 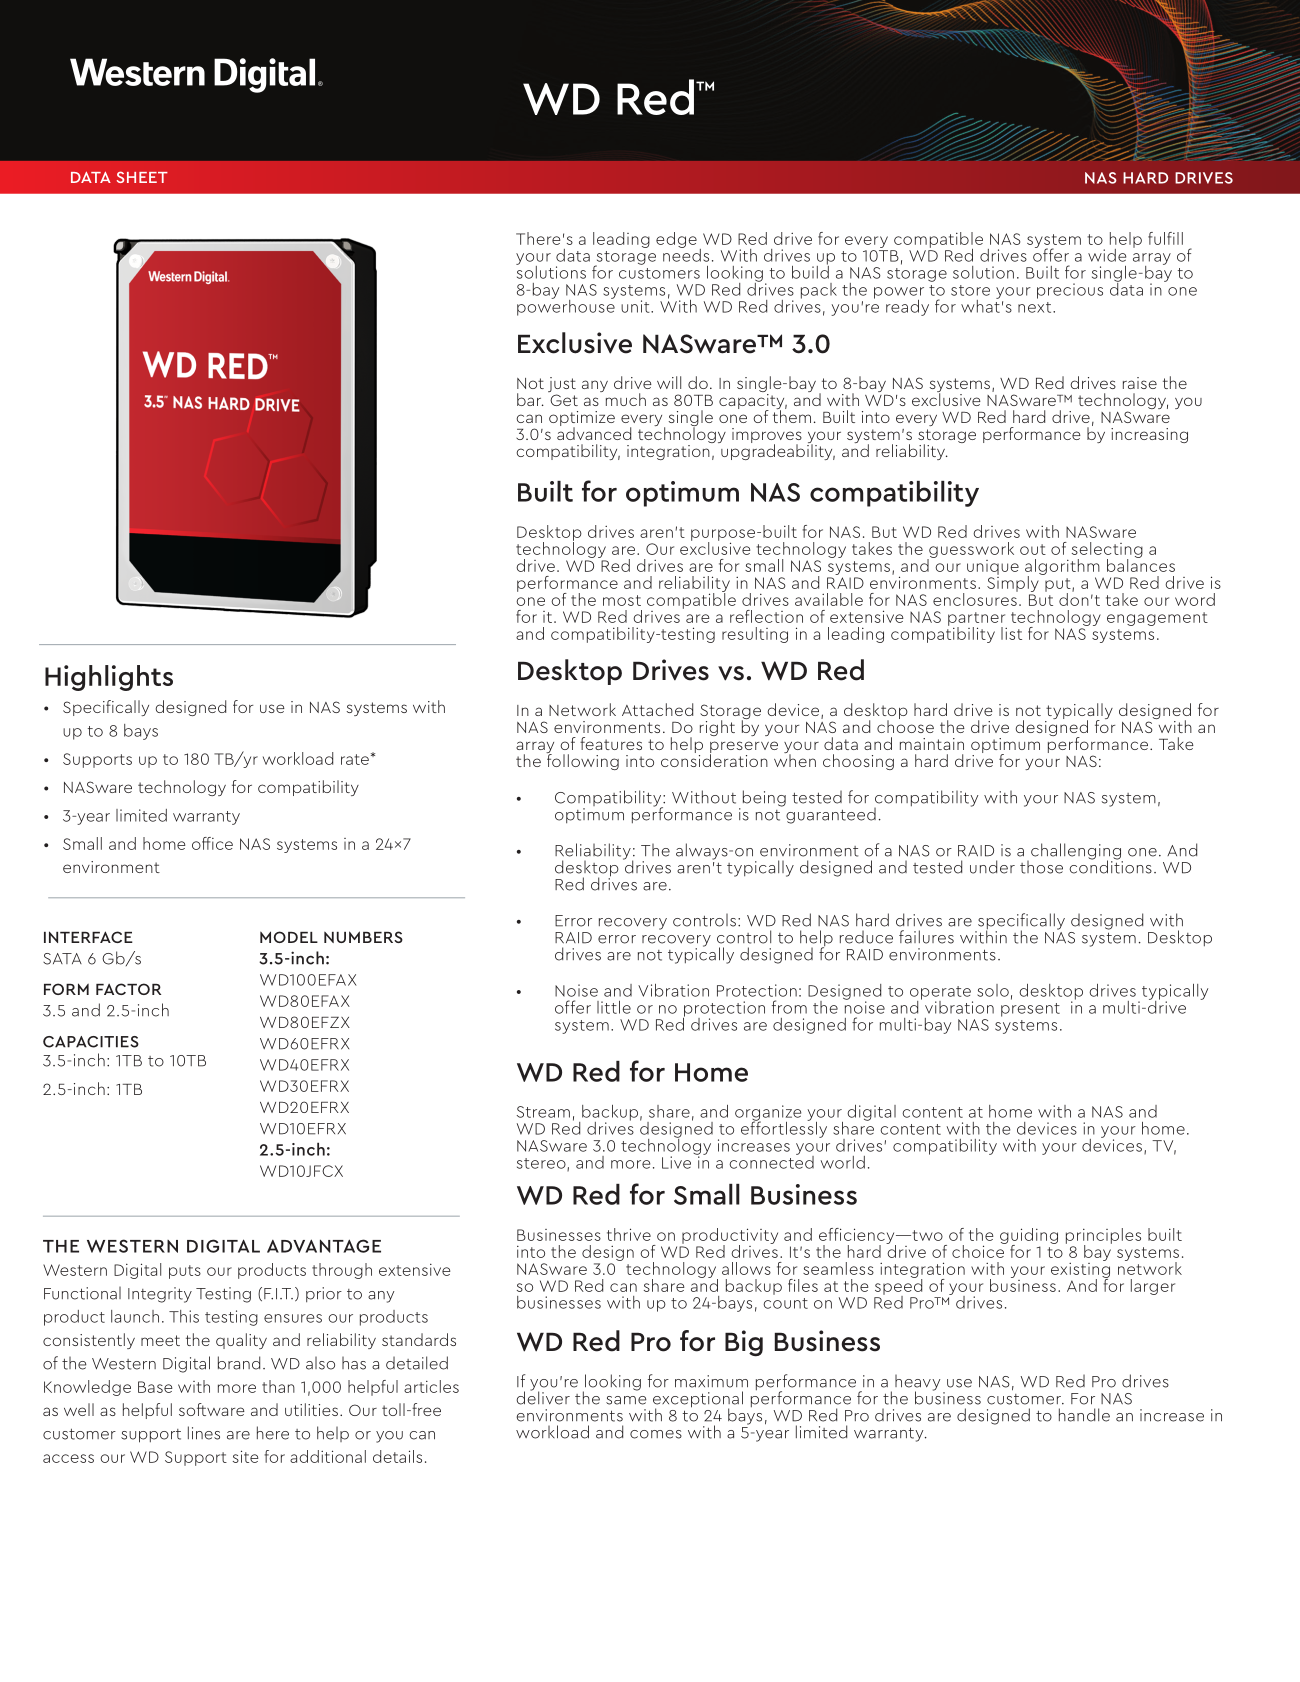 What do you see at coordinates (626, 1400) in the screenshot?
I see `same` at bounding box center [626, 1400].
